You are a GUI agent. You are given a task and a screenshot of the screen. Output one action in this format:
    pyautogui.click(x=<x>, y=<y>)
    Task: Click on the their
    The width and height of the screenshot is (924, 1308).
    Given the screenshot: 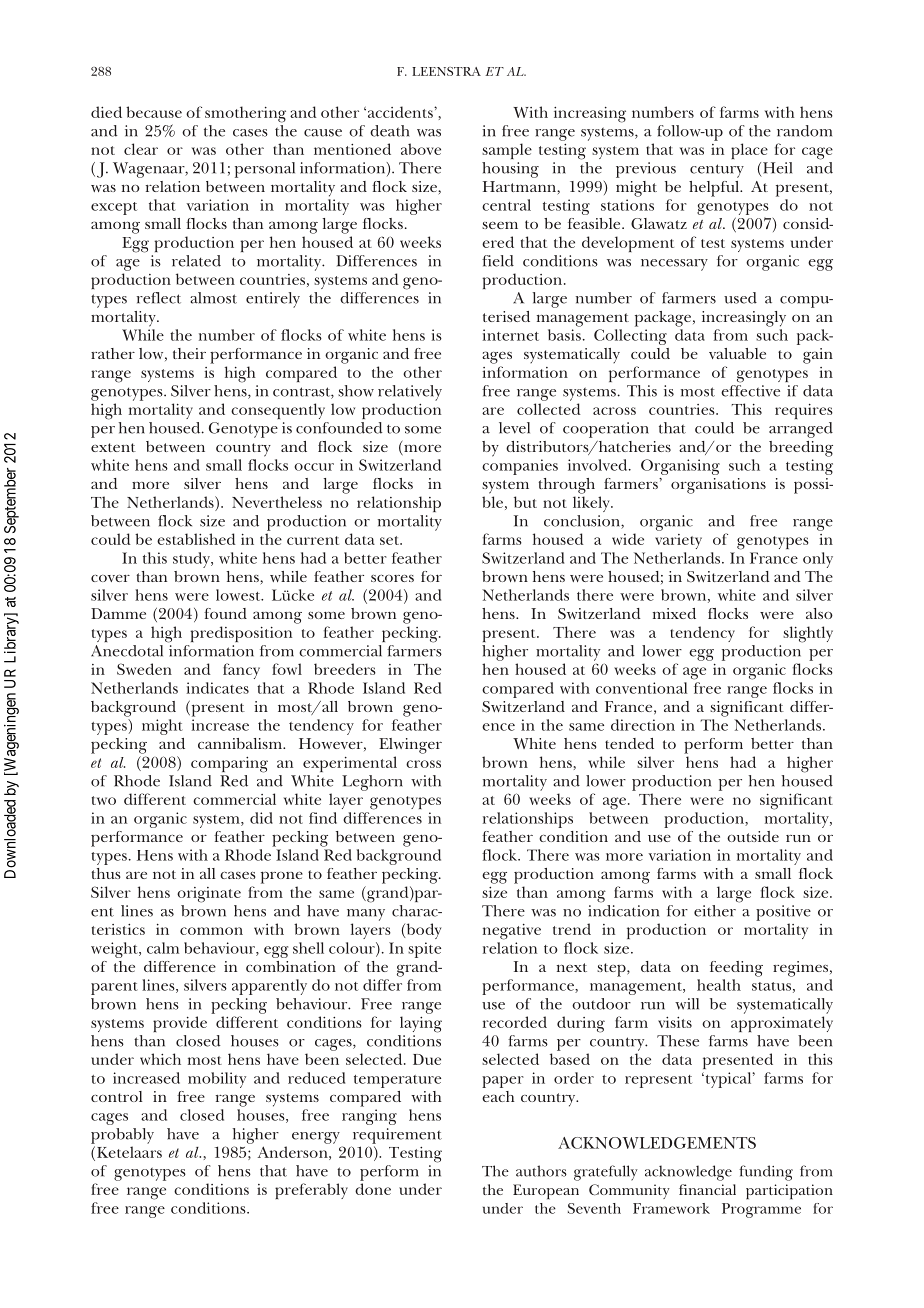 What is the action you would take?
    pyautogui.click(x=189, y=353)
